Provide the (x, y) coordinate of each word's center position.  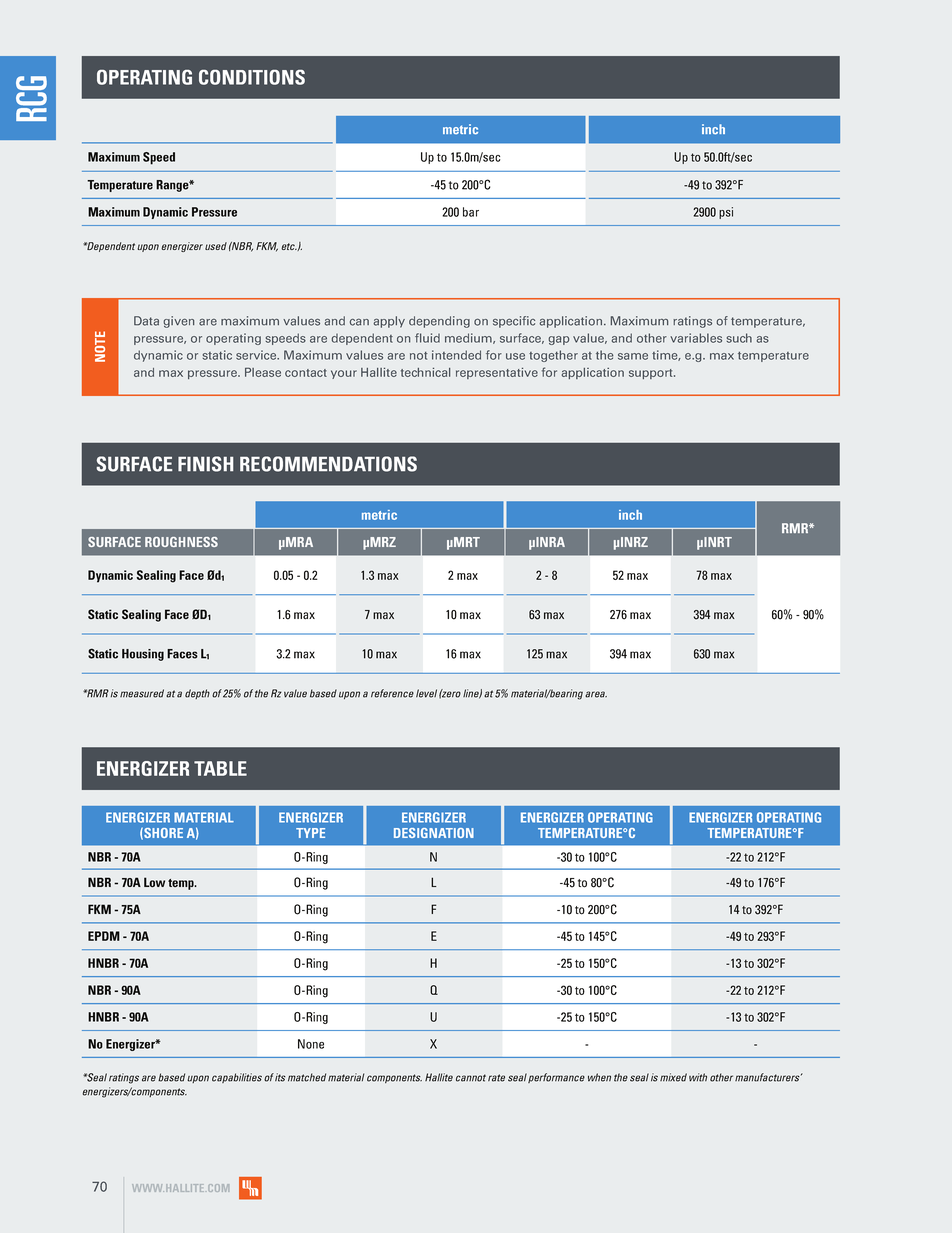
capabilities (237, 1078)
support (652, 374)
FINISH (205, 464)
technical (425, 372)
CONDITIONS (252, 77)
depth (197, 694)
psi (726, 213)
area (596, 694)
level (426, 693)
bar (471, 212)
